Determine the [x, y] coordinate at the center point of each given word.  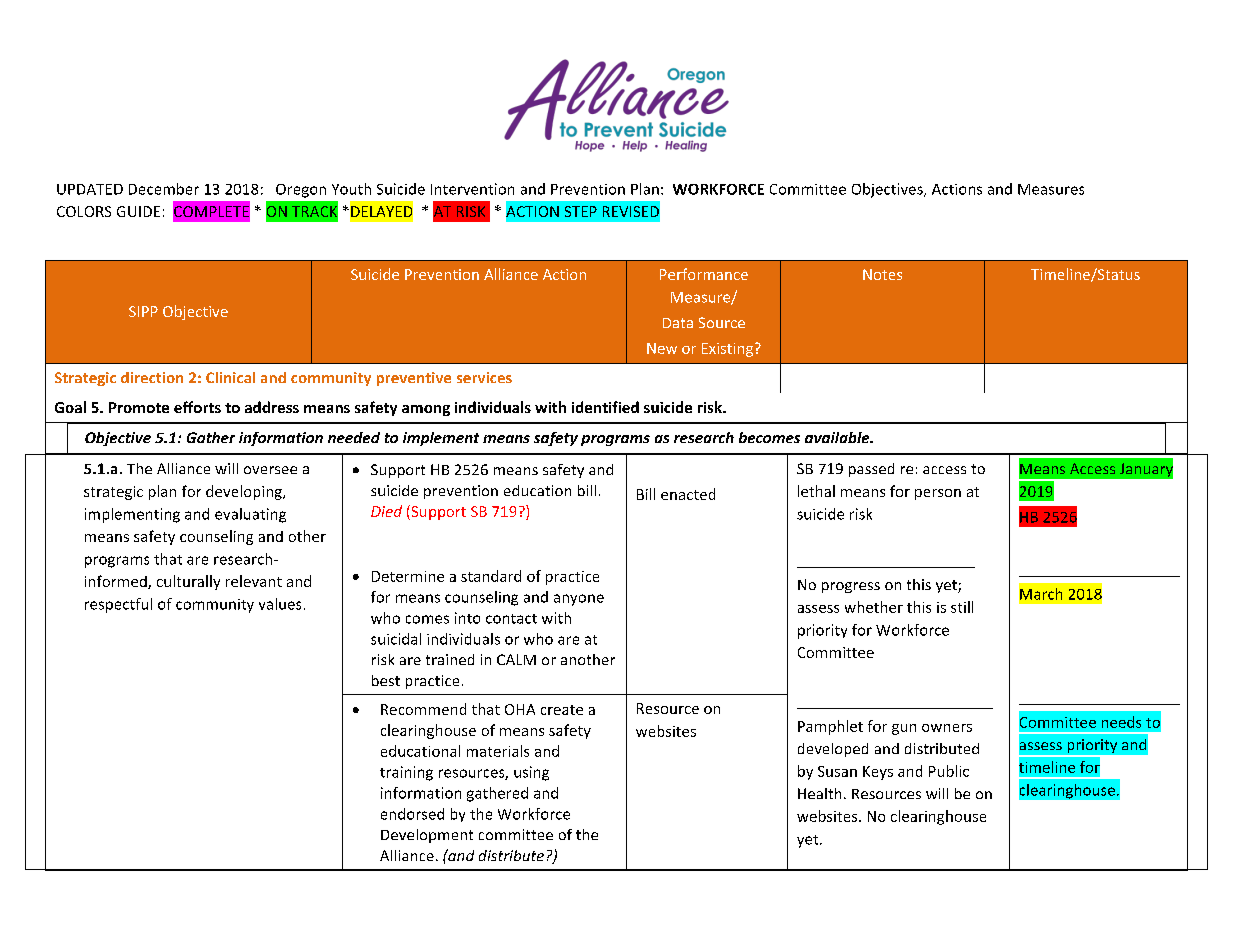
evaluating [250, 515]
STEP [581, 211]
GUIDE [138, 211]
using [531, 773]
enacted [688, 494]
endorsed [412, 814]
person [938, 494]
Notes [882, 274]
